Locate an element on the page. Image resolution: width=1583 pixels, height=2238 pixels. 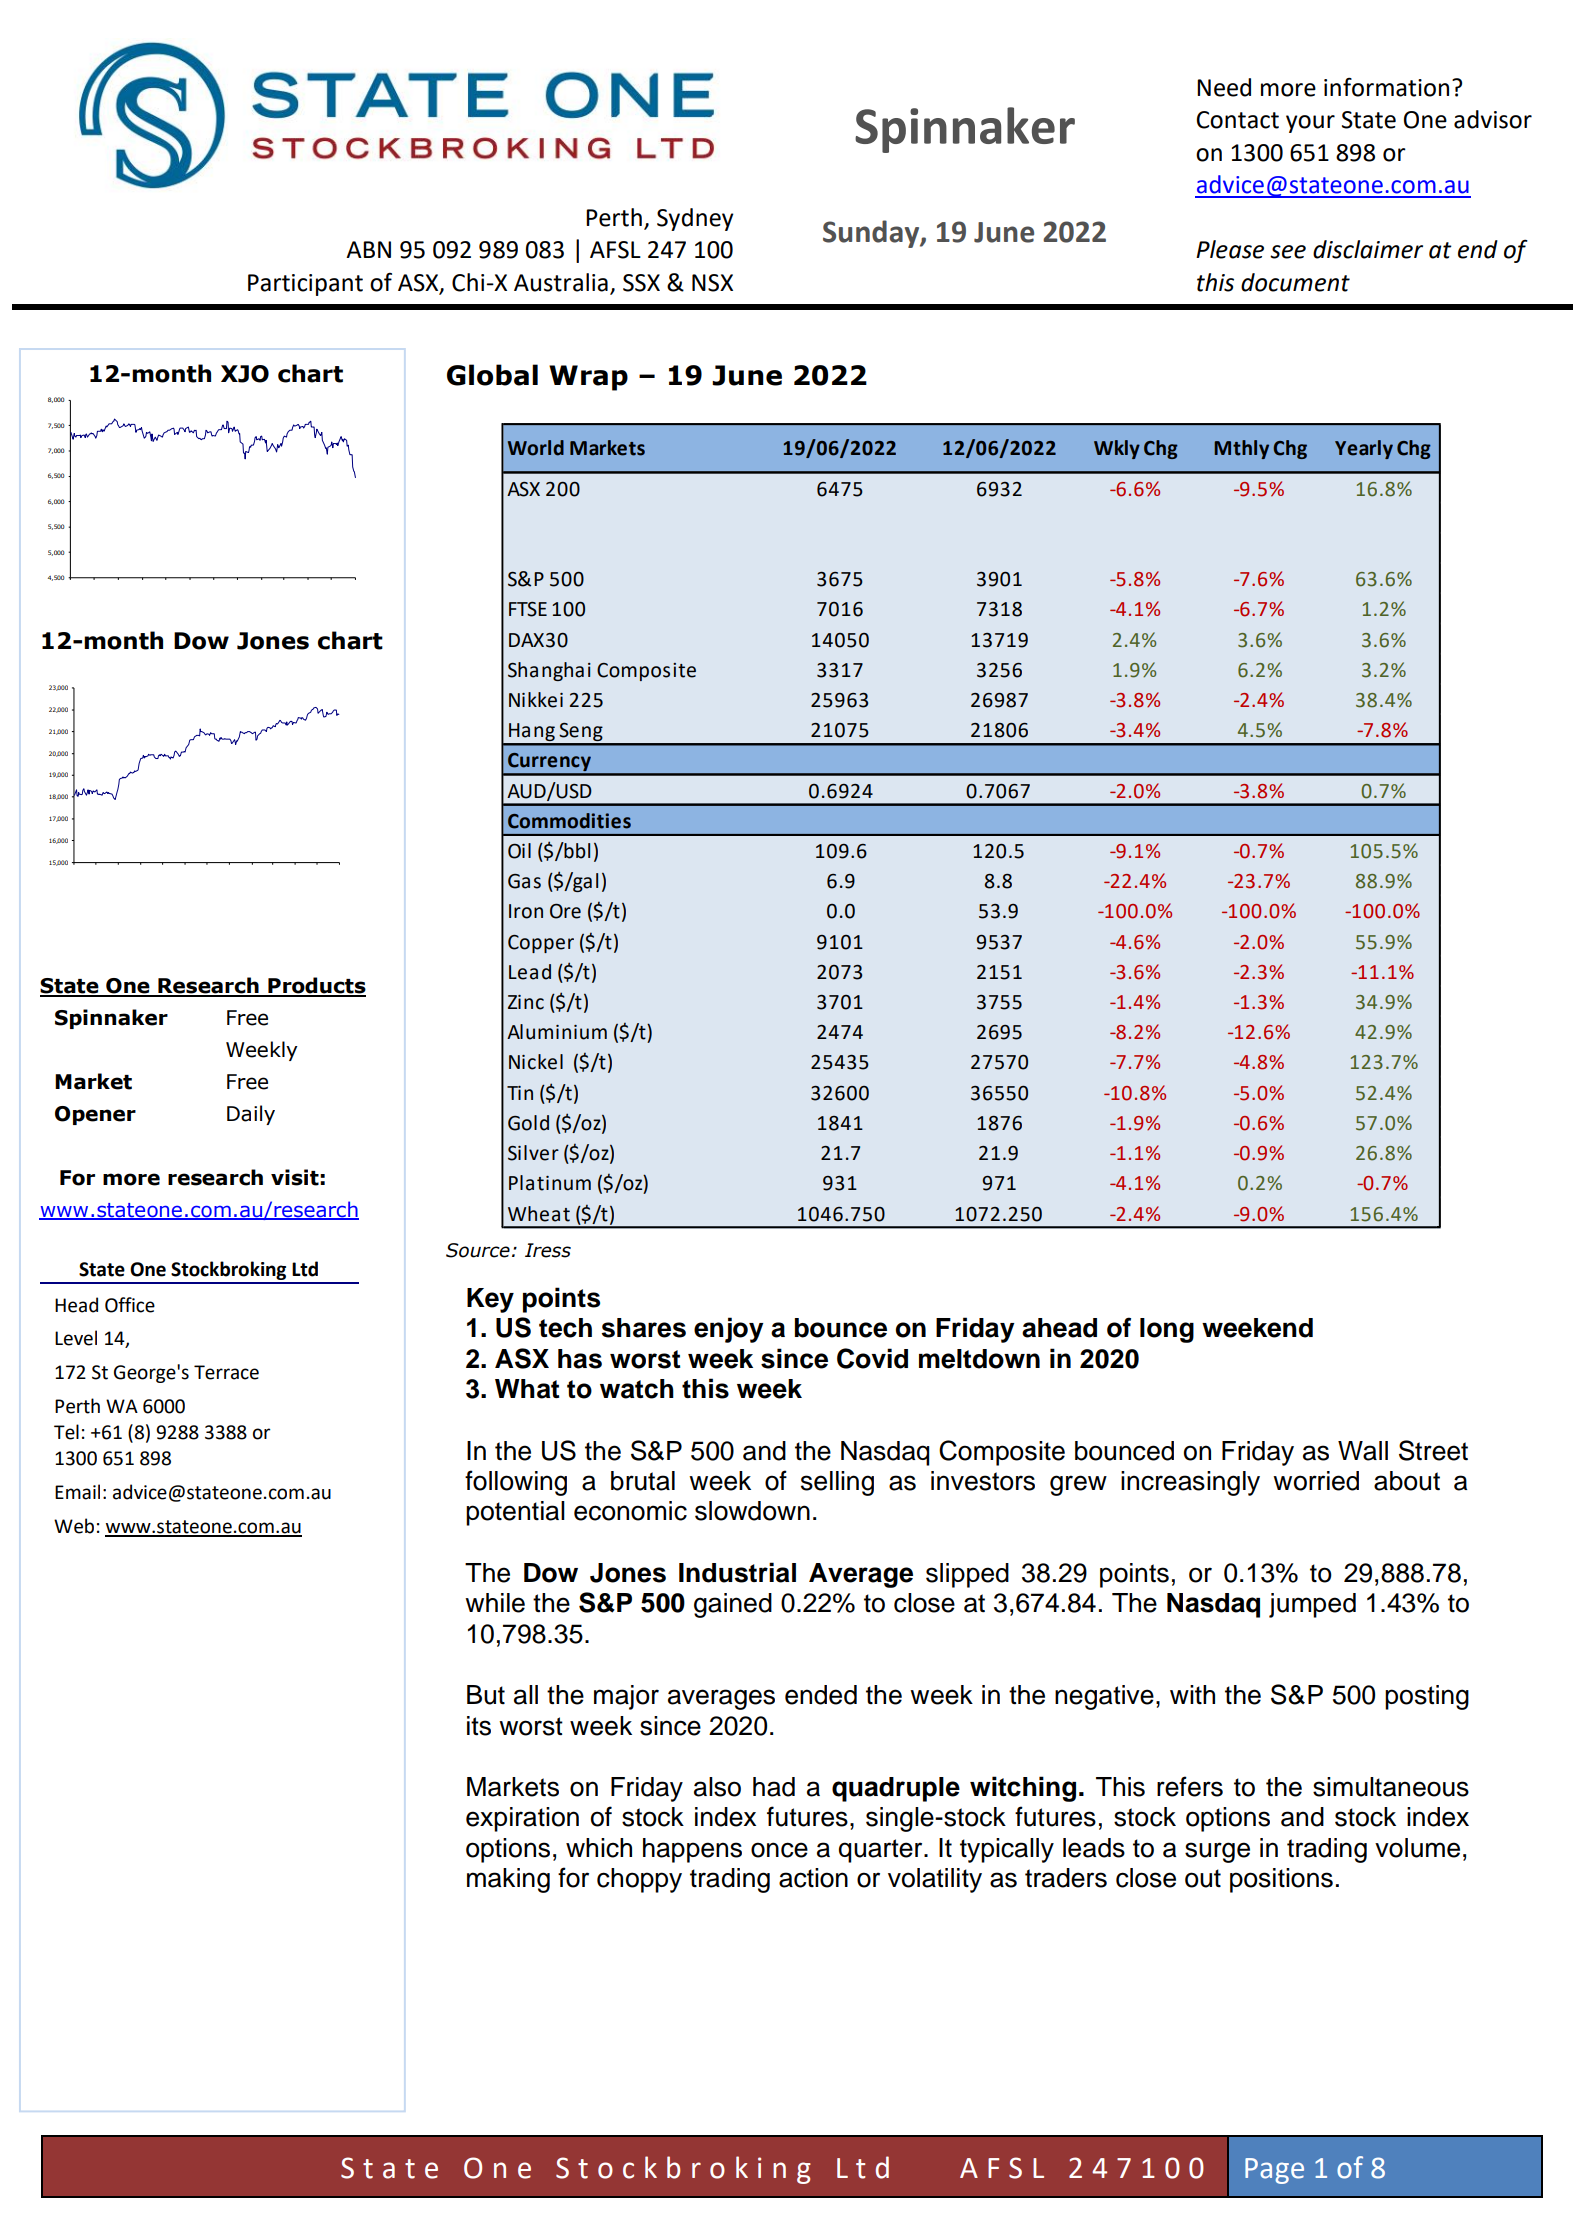
your is located at coordinates (1310, 124).
